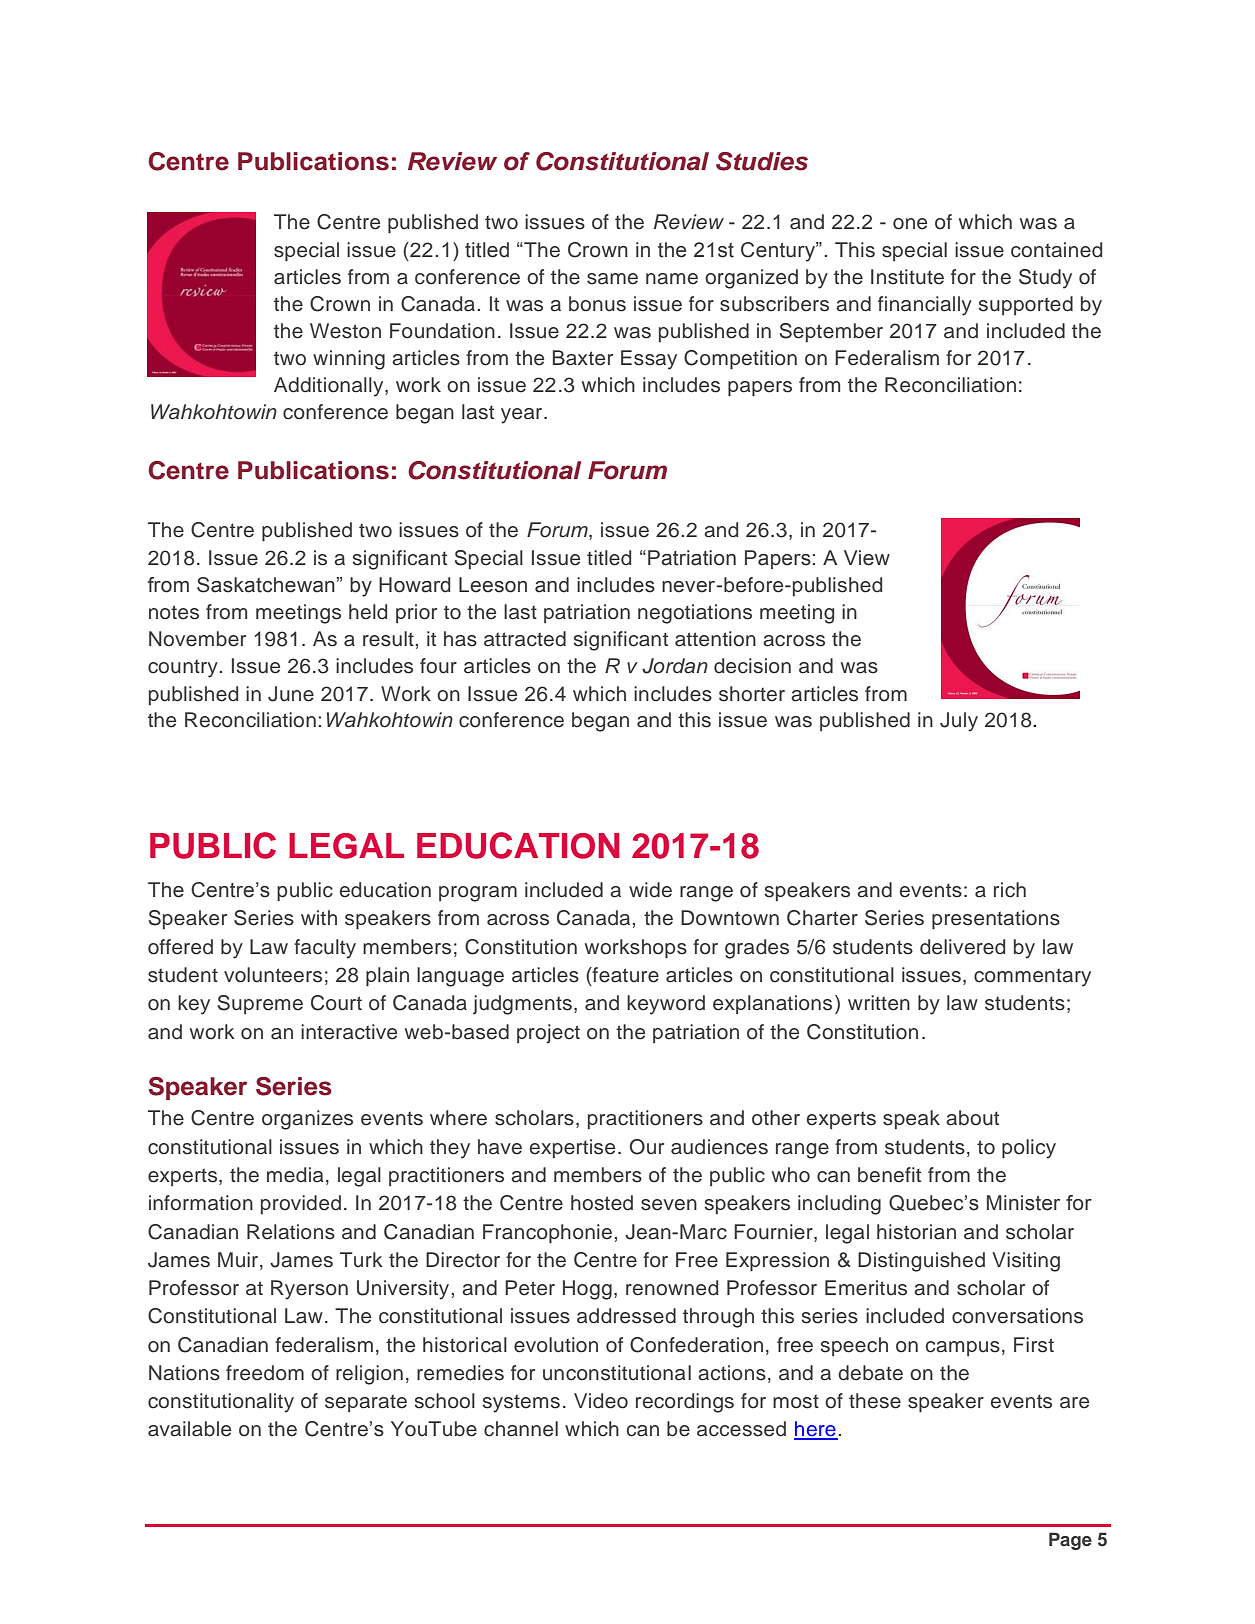  I want to click on July, so click(959, 722).
